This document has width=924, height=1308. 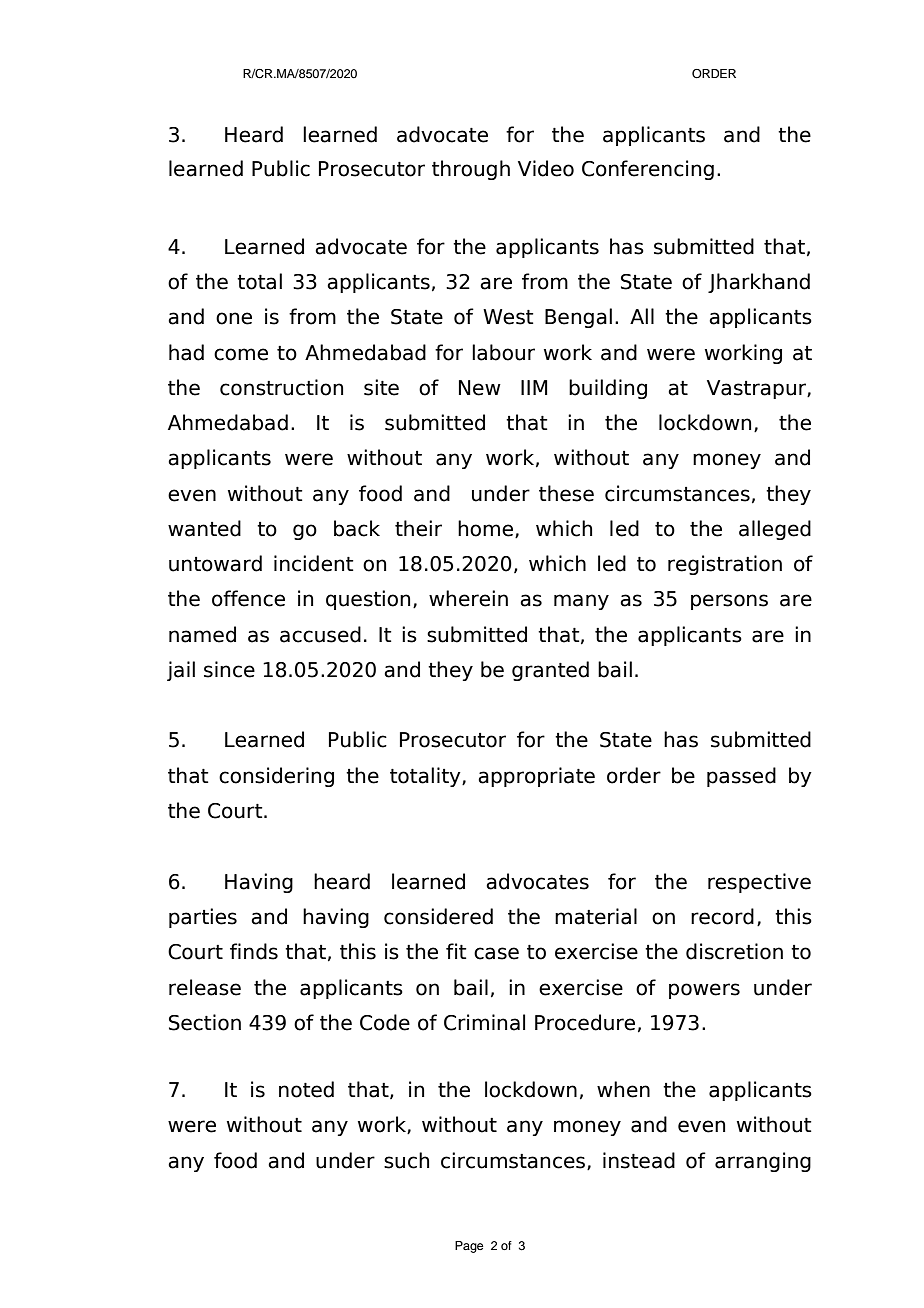 I want to click on alleged, so click(x=775, y=530).
